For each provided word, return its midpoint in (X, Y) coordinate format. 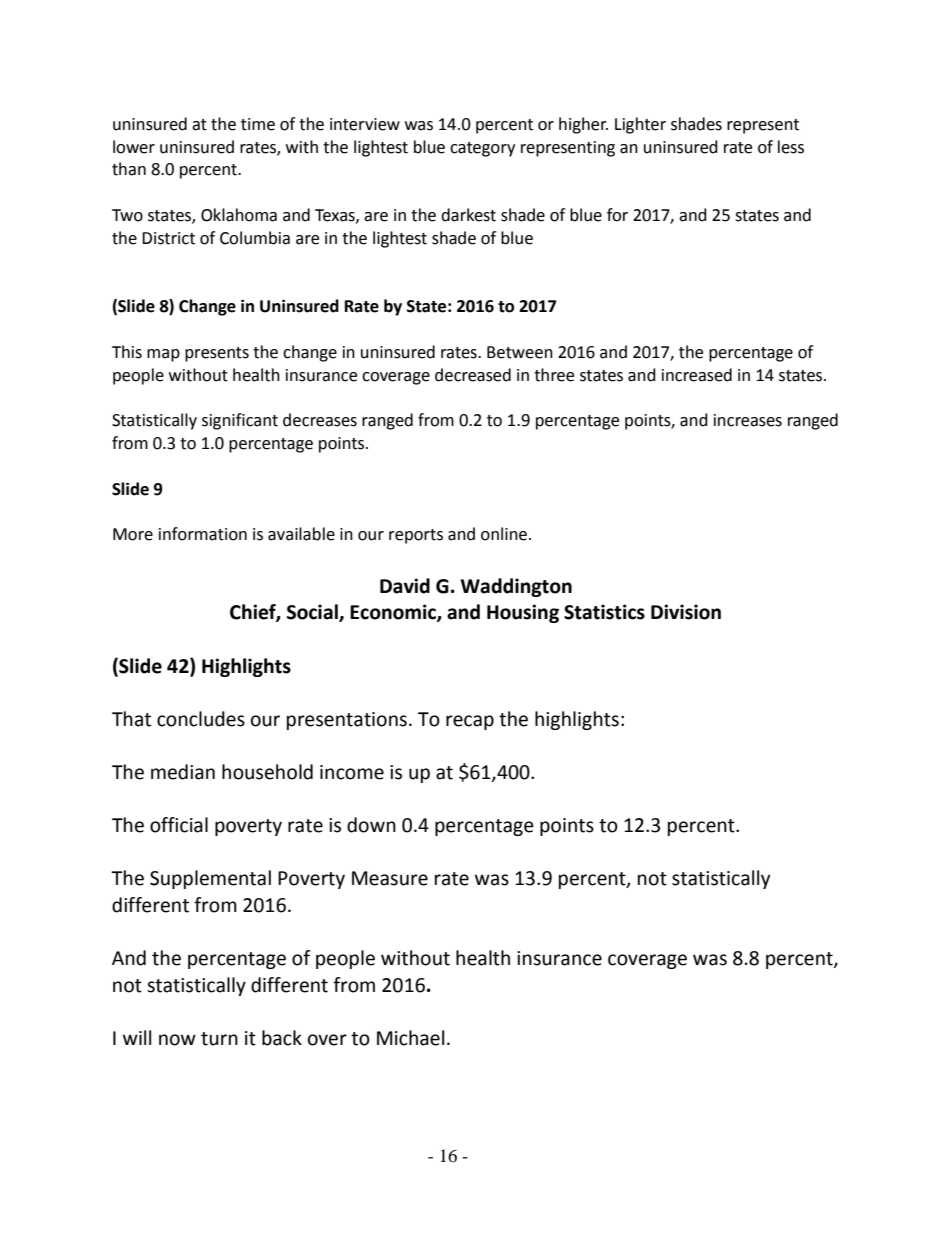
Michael (410, 1038)
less (791, 147)
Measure (390, 878)
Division (686, 612)
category (482, 149)
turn (219, 1039)
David (405, 586)
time (258, 124)
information (203, 534)
